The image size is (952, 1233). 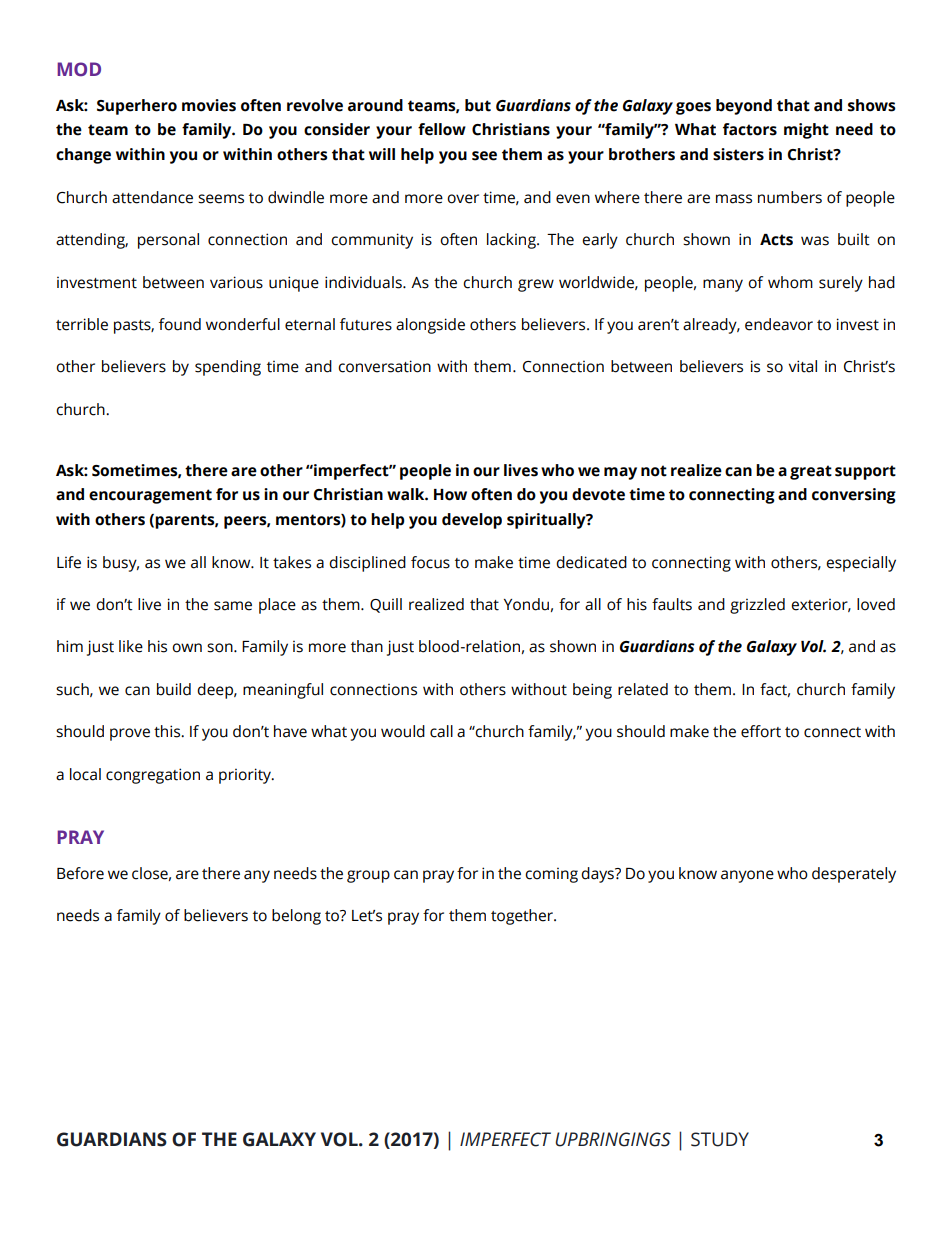 What do you see at coordinates (137, 107) in the screenshot?
I see `Superhero` at bounding box center [137, 107].
